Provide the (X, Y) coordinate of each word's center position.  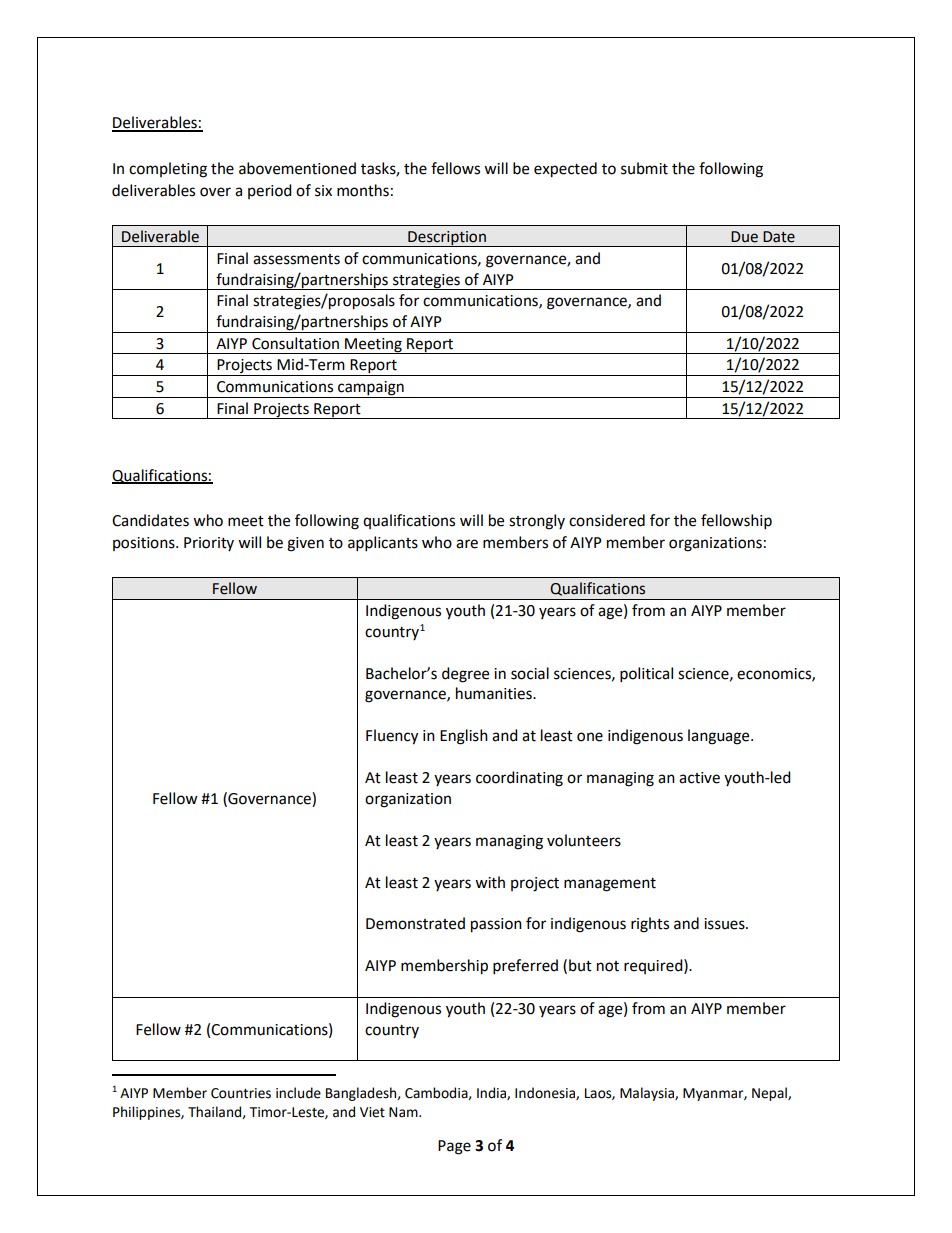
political (646, 675)
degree (465, 675)
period (270, 191)
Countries (241, 1093)
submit (644, 168)
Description (447, 239)
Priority (209, 544)
